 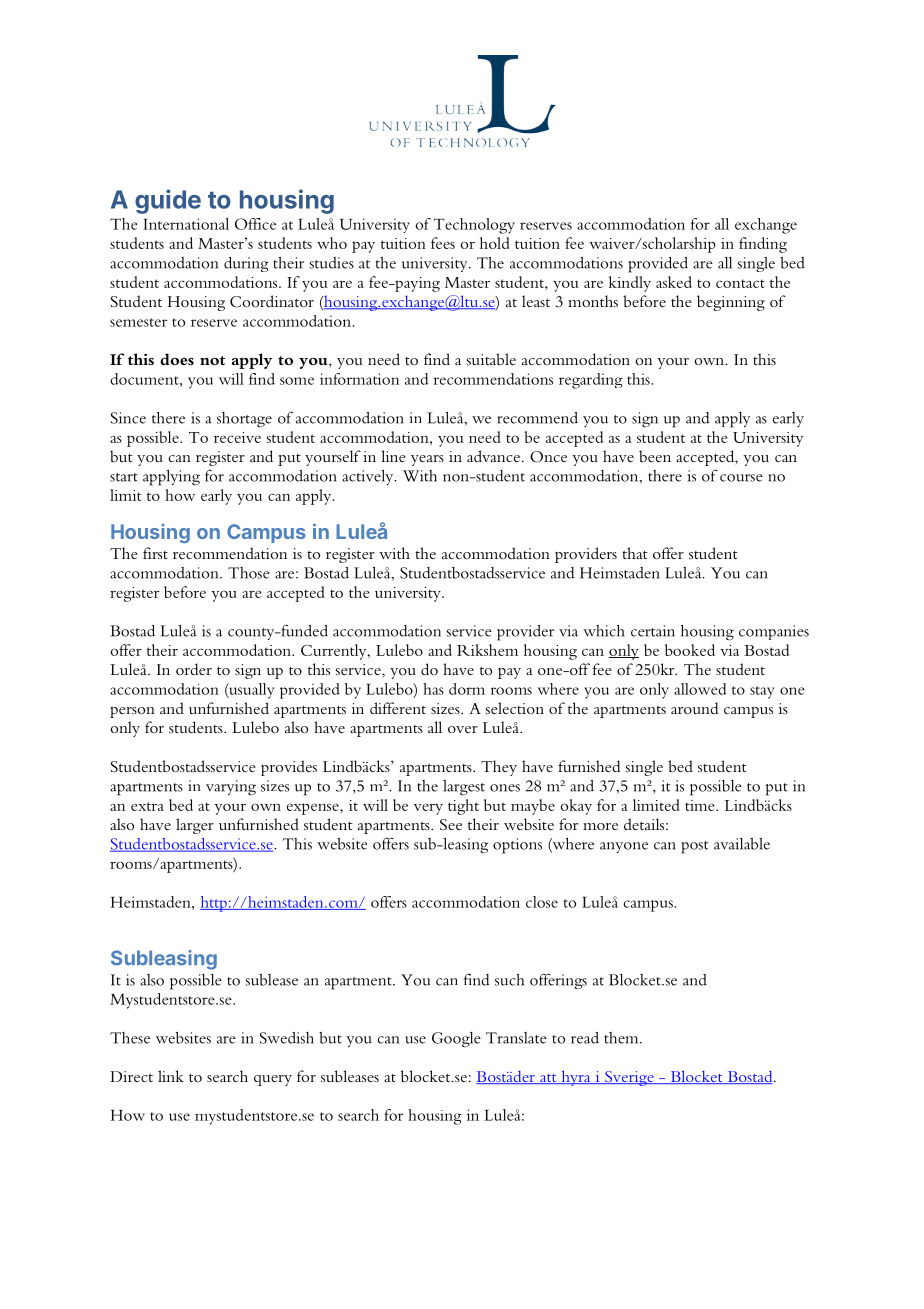 I want to click on See, so click(x=451, y=825).
